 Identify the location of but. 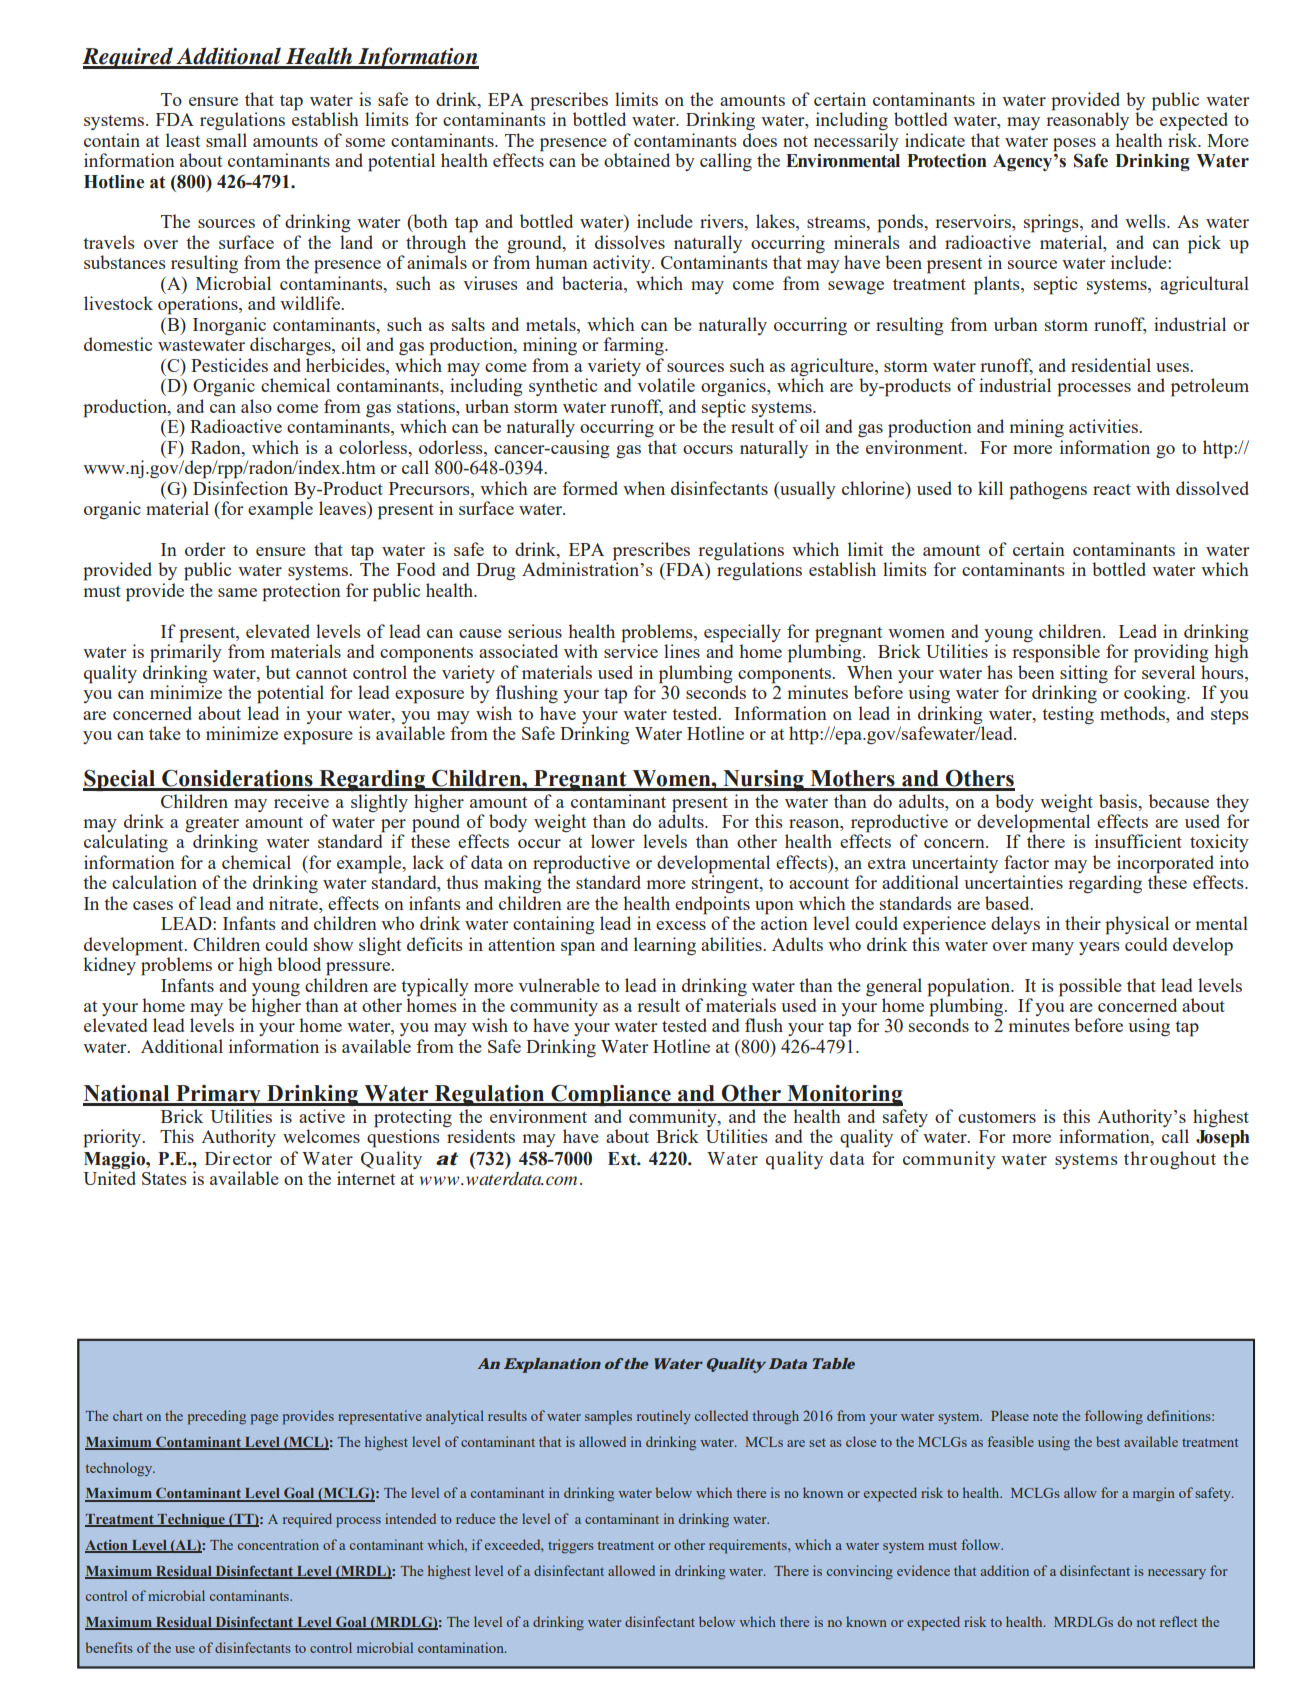
(278, 672).
